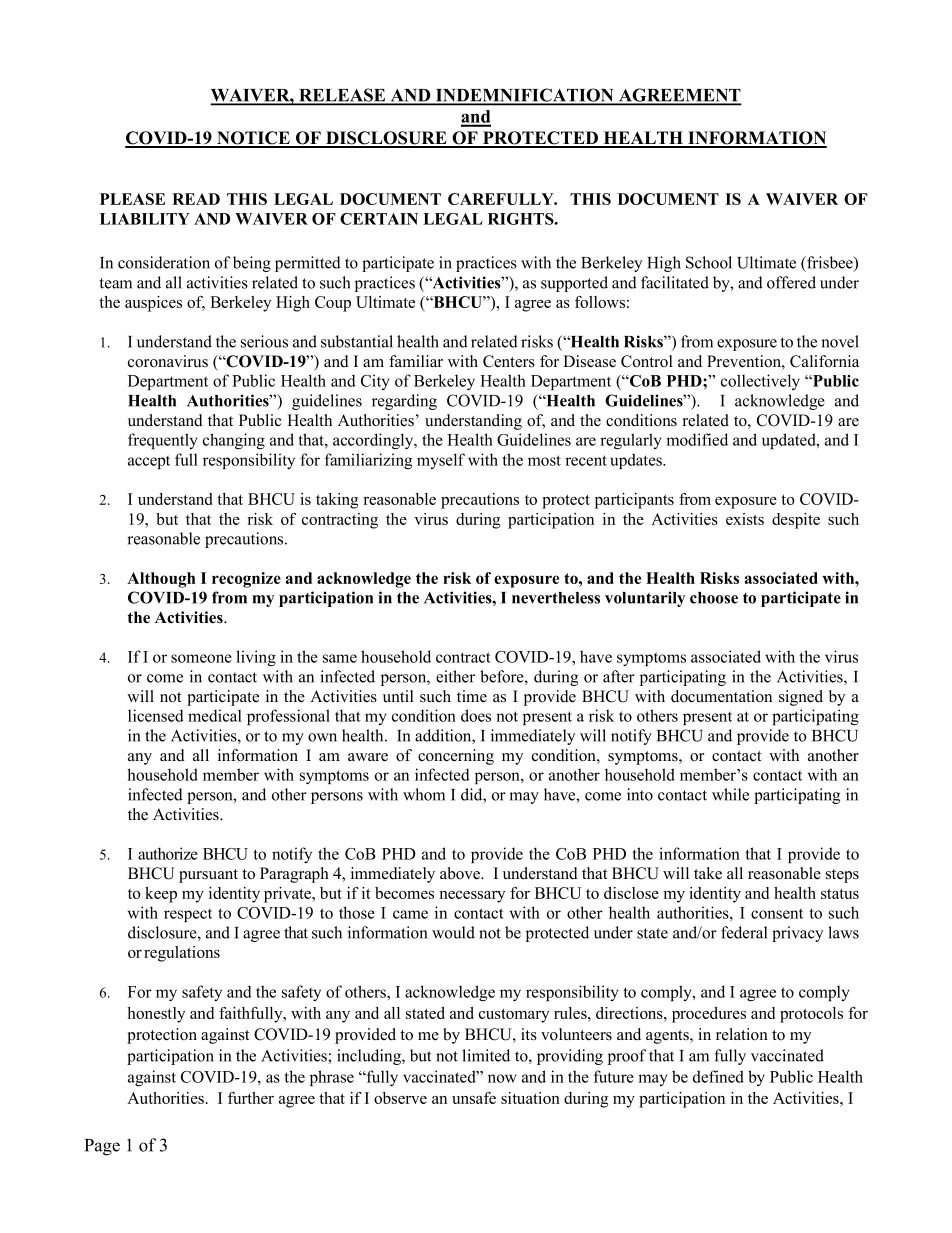 The height and width of the page is (1233, 952). Describe the element at coordinates (456, 757) in the page. I see `concerning` at that location.
